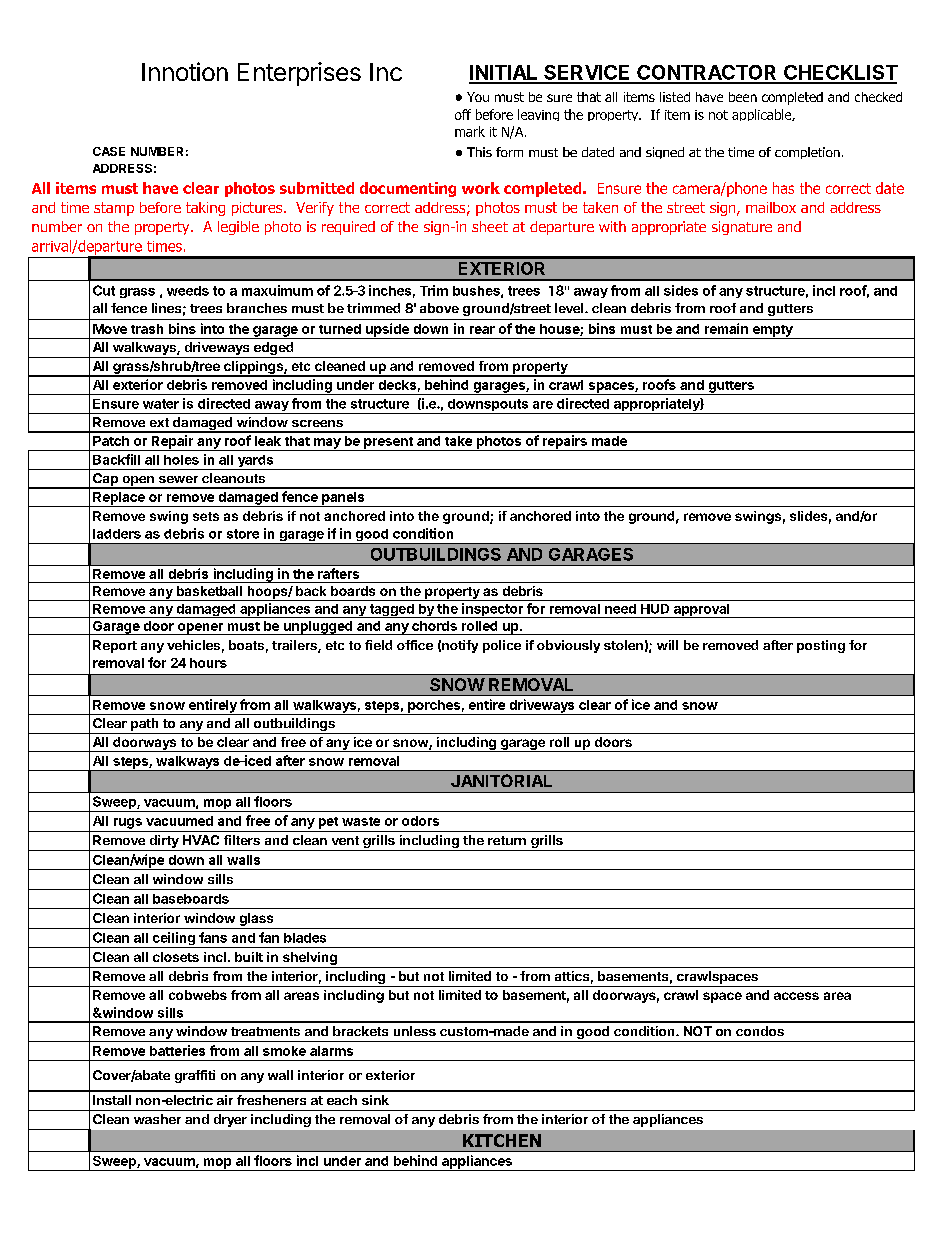 This page has width=952, height=1233. What do you see at coordinates (821, 646) in the page?
I see `posting` at bounding box center [821, 646].
